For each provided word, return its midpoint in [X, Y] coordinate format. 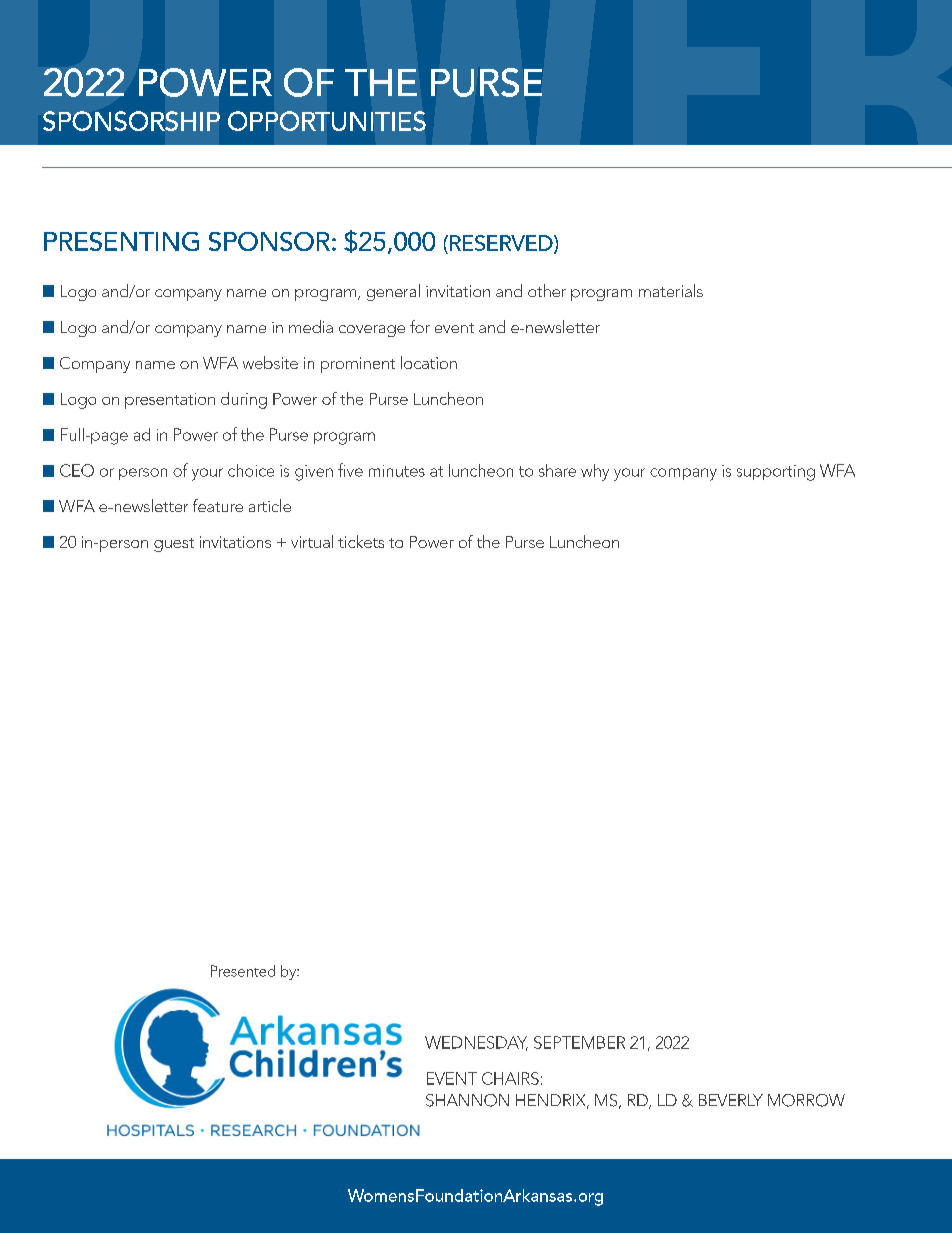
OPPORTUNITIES [327, 121]
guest [174, 545]
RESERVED [502, 244]
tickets [361, 541]
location [429, 362]
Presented [243, 971]
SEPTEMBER [579, 1042]
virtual [312, 541]
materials [671, 290]
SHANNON [467, 1100]
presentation [170, 401]
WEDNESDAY [476, 1043]
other [547, 290]
